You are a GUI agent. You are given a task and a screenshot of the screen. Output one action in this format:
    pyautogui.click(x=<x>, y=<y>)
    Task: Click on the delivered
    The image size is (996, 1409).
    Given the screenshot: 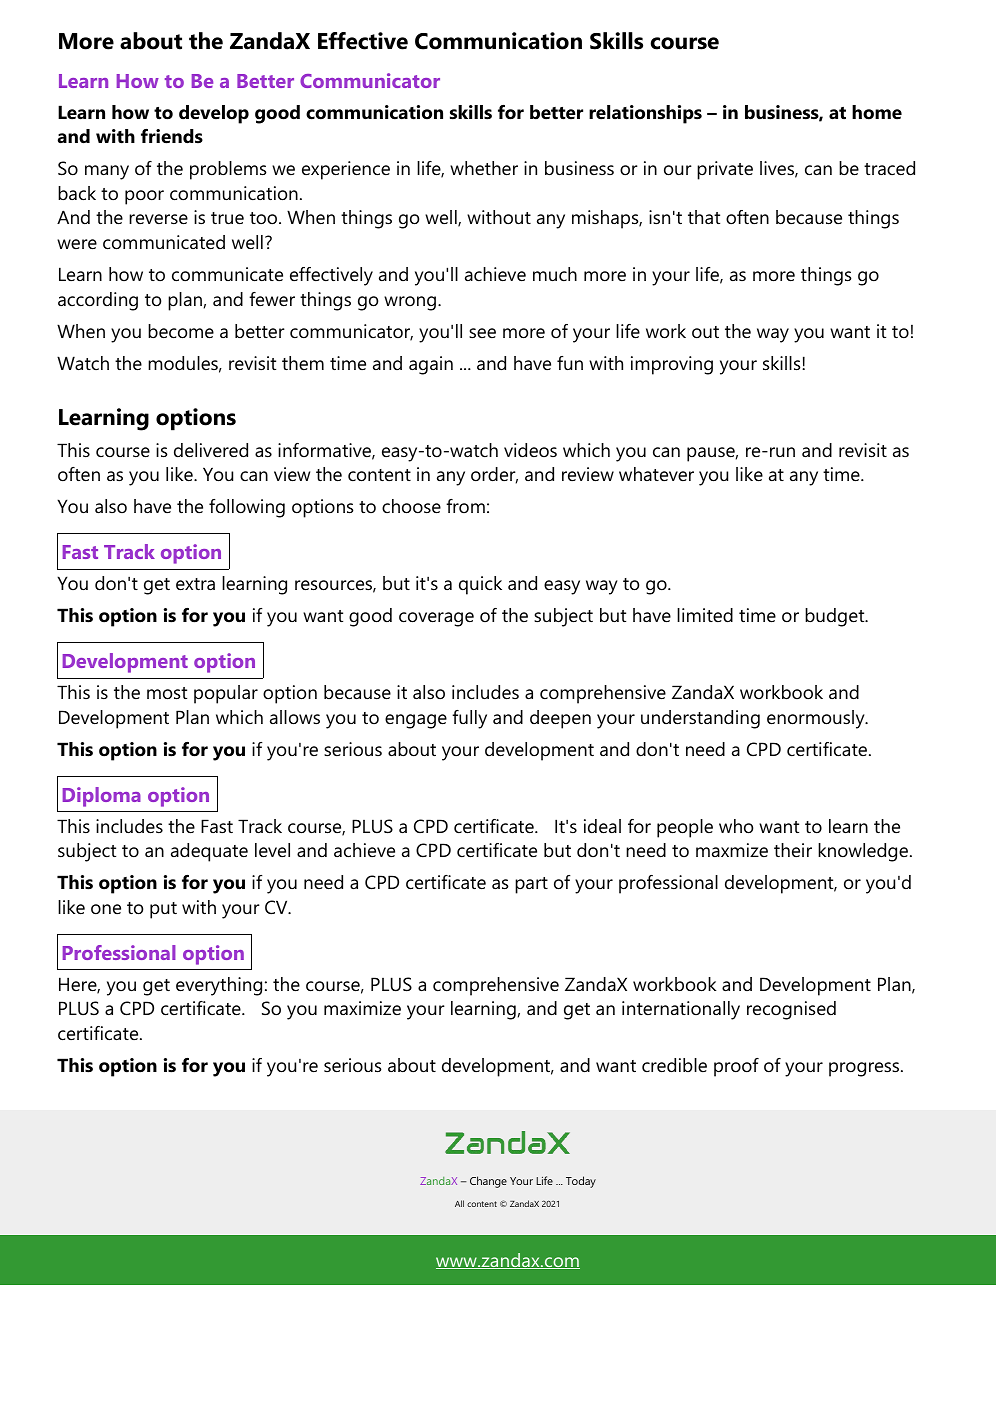 What is the action you would take?
    pyautogui.click(x=211, y=450)
